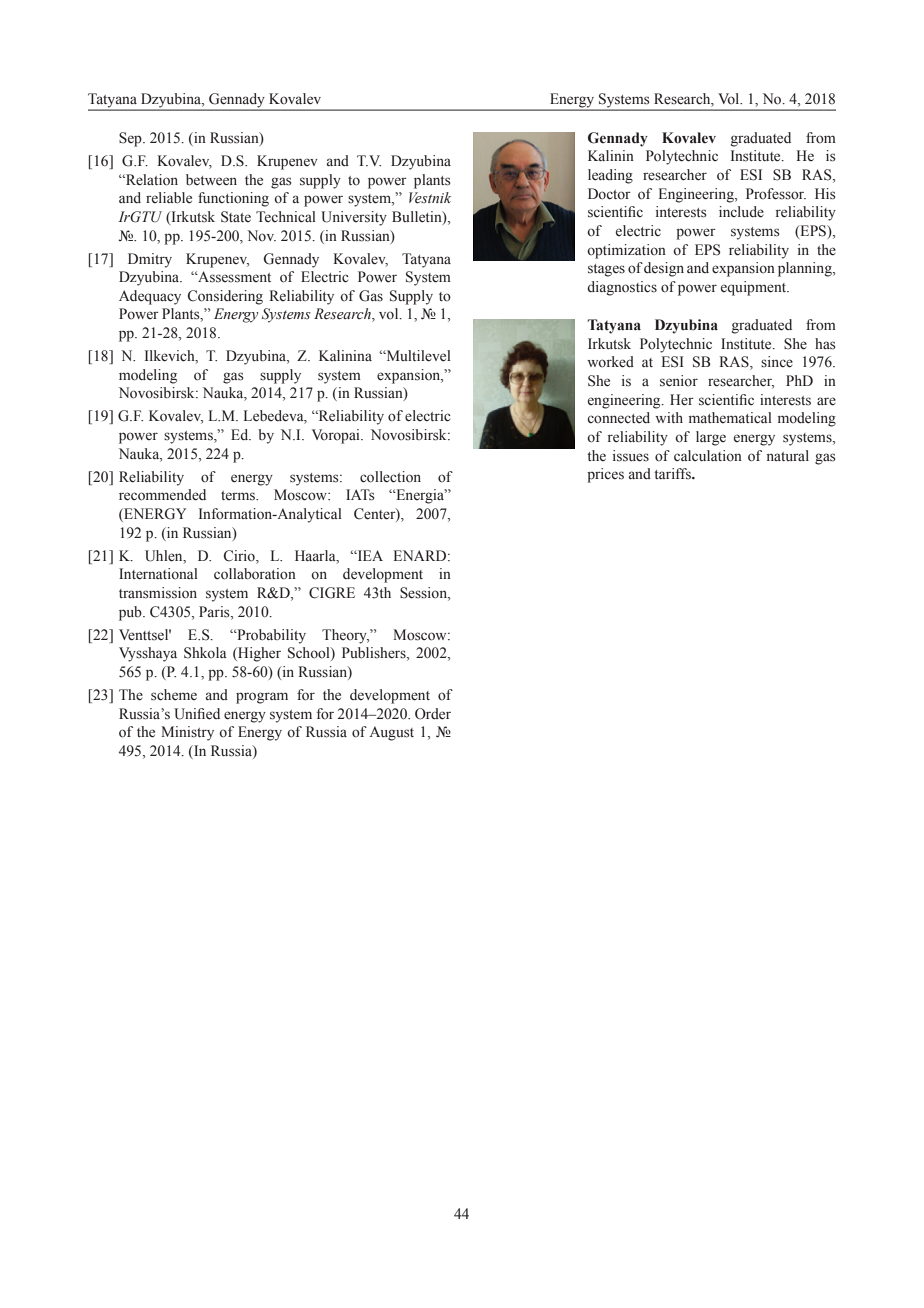  What do you see at coordinates (211, 180) in the document?
I see `between` at bounding box center [211, 180].
